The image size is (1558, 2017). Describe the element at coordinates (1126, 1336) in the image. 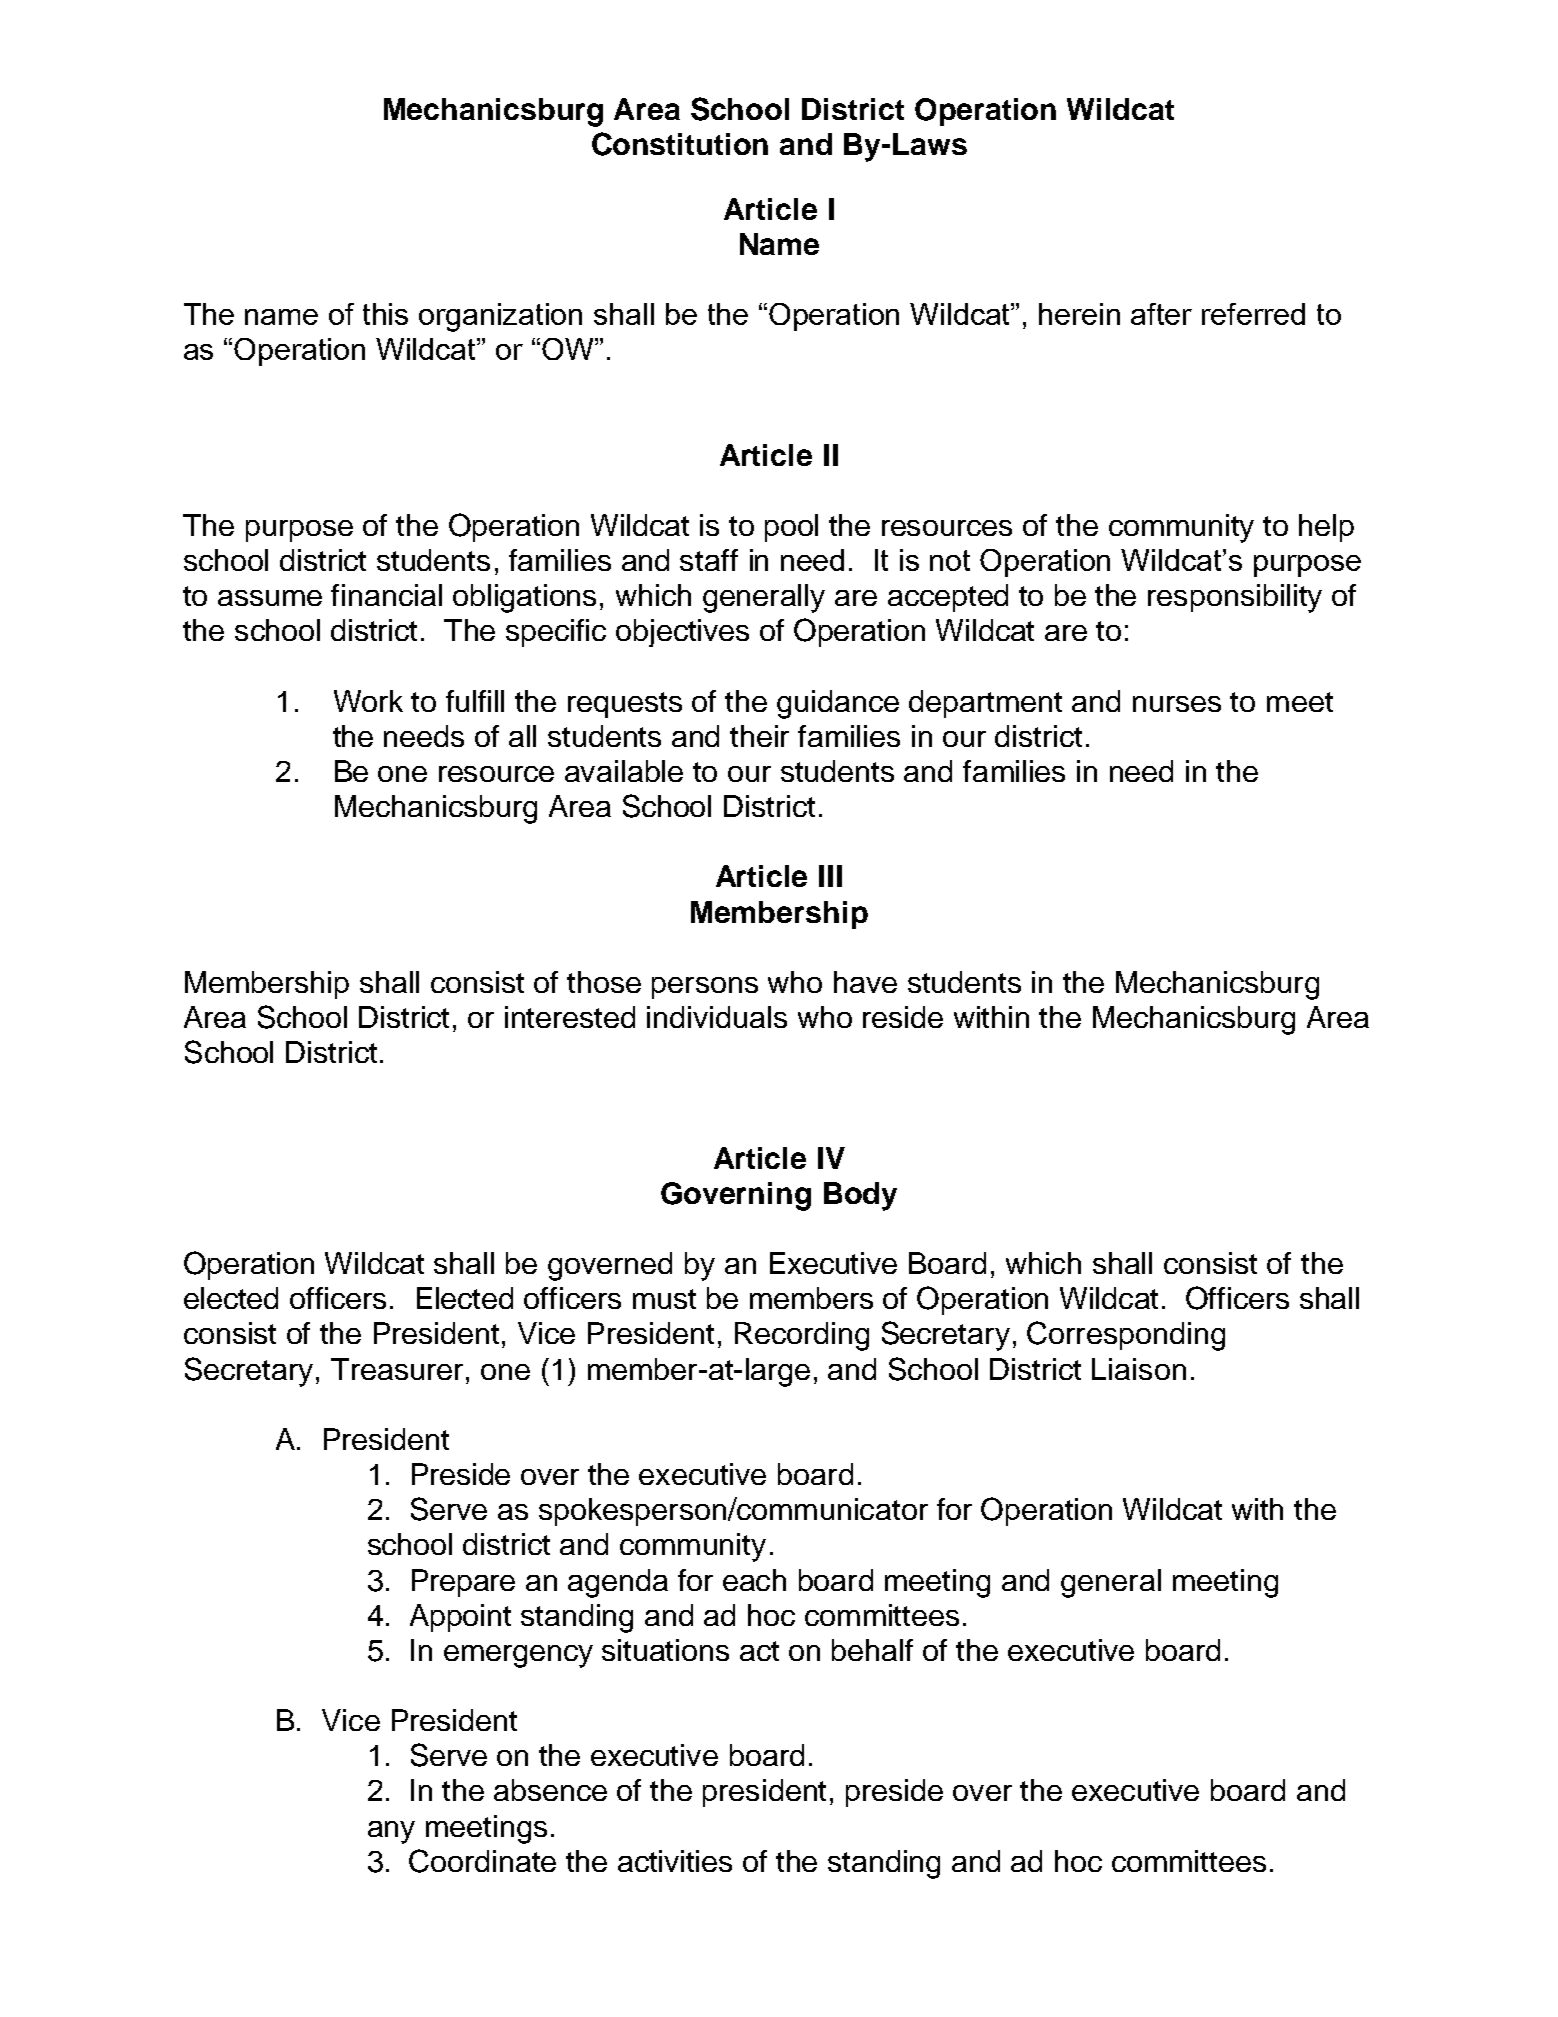

I see `Corresponding` at that location.
